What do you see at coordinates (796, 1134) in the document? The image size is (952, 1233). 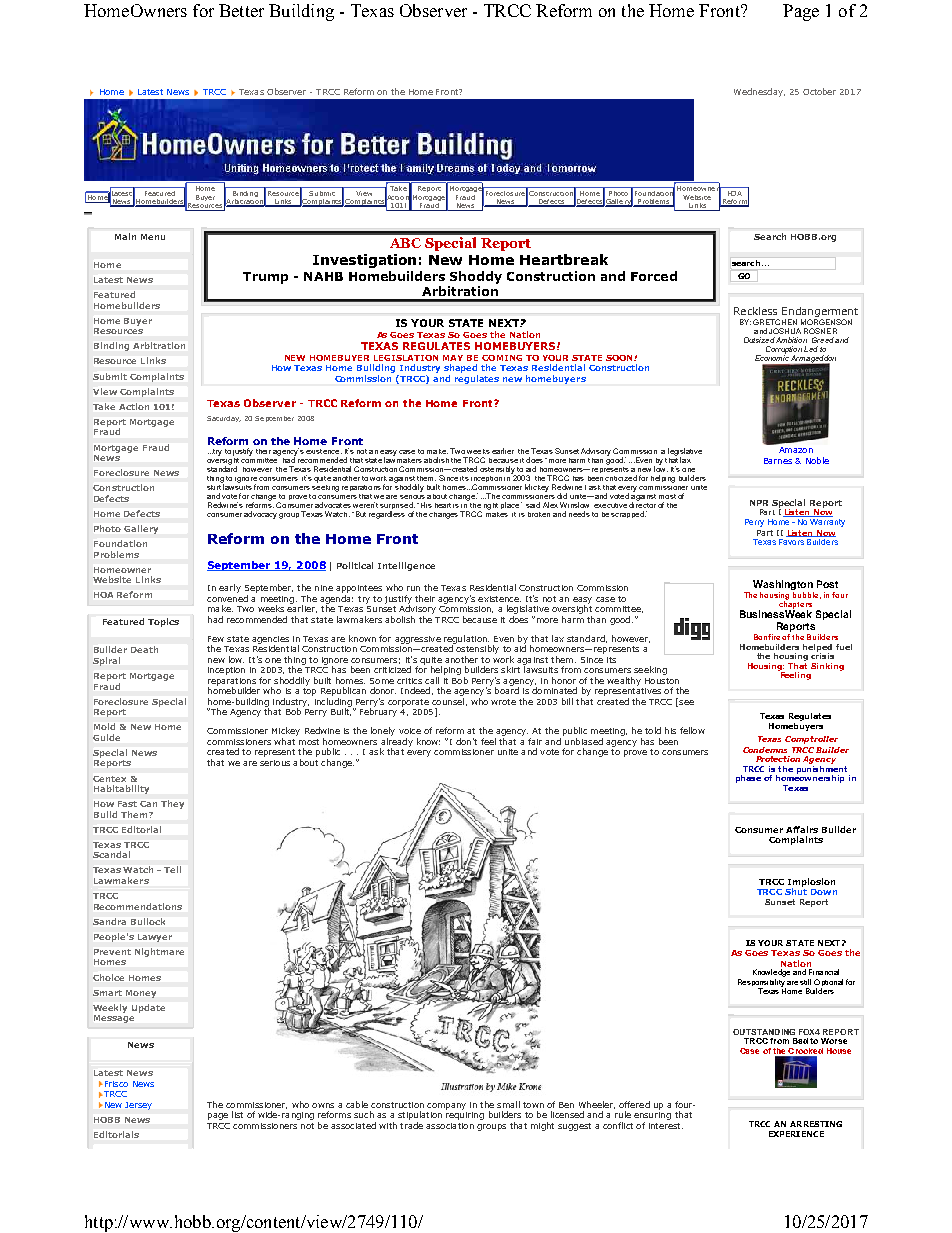 I see `EXPERIENCE` at bounding box center [796, 1134].
